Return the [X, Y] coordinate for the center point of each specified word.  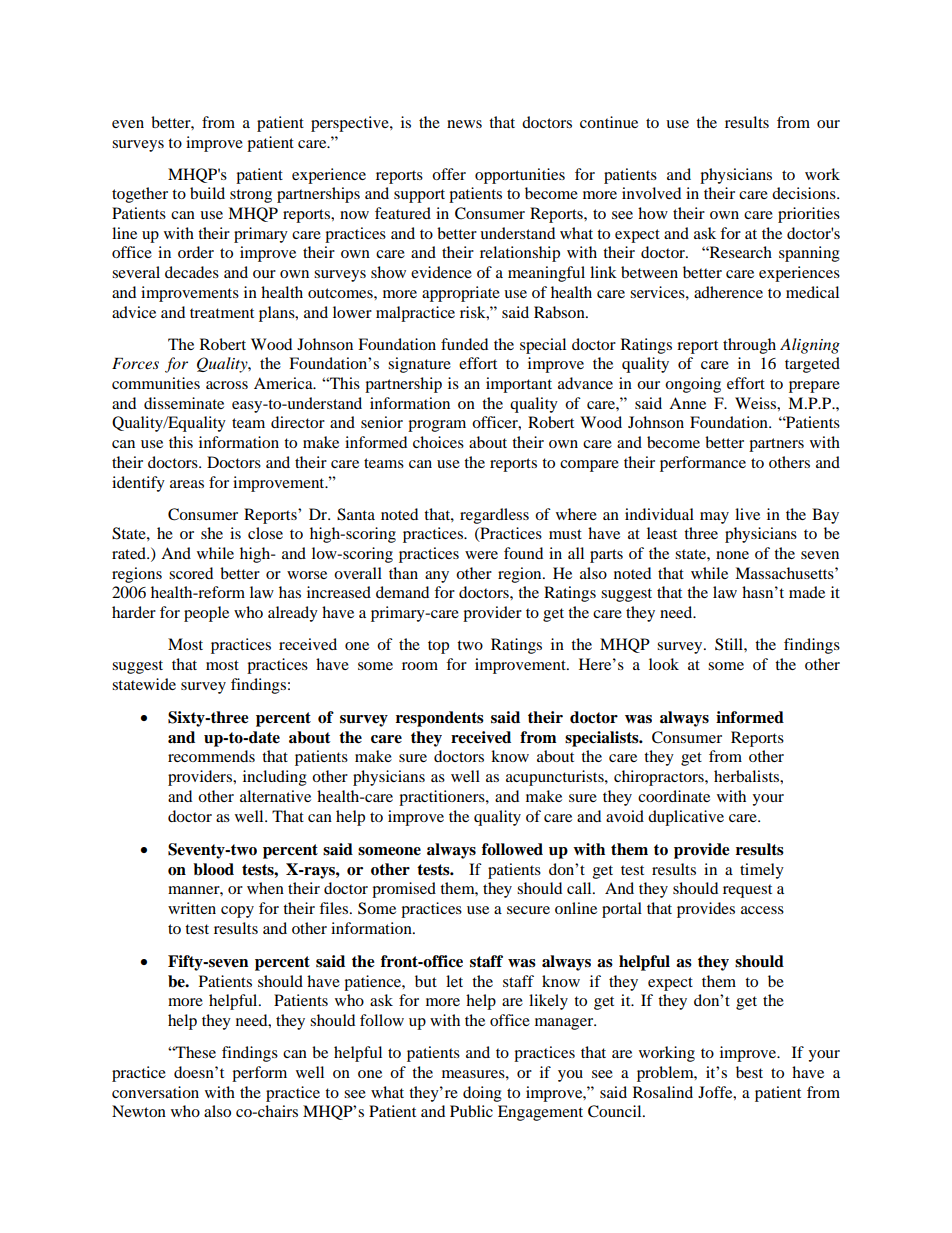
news [464, 124]
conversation [155, 1092]
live [747, 514]
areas [187, 484]
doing [482, 1094]
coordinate [674, 796]
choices [438, 442]
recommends [211, 756]
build [207, 193]
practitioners [443, 798]
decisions [805, 193]
